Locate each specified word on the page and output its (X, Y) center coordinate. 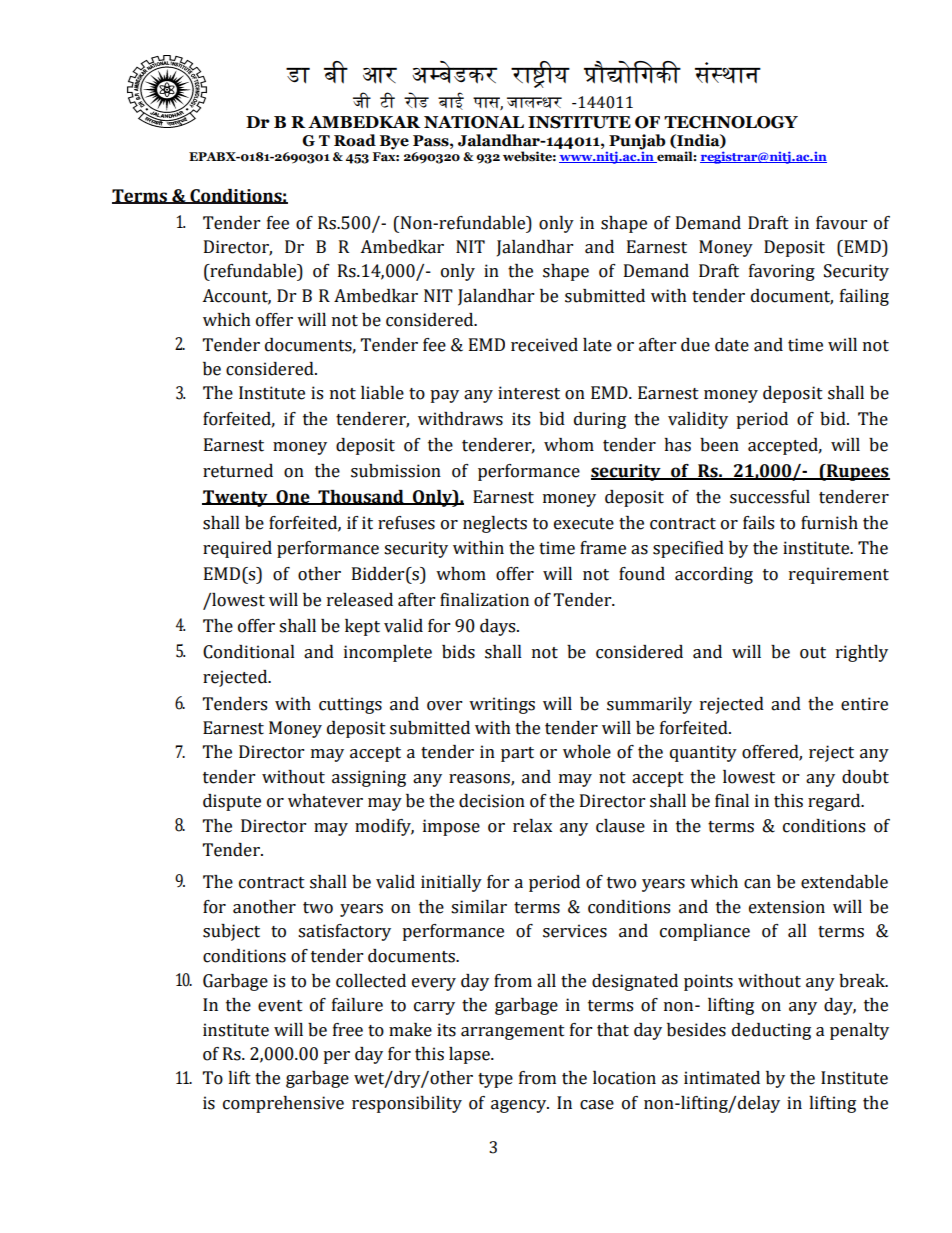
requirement (839, 575)
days (499, 627)
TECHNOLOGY (731, 122)
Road (355, 140)
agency (520, 1106)
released (360, 600)
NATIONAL (474, 122)
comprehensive (283, 1104)
